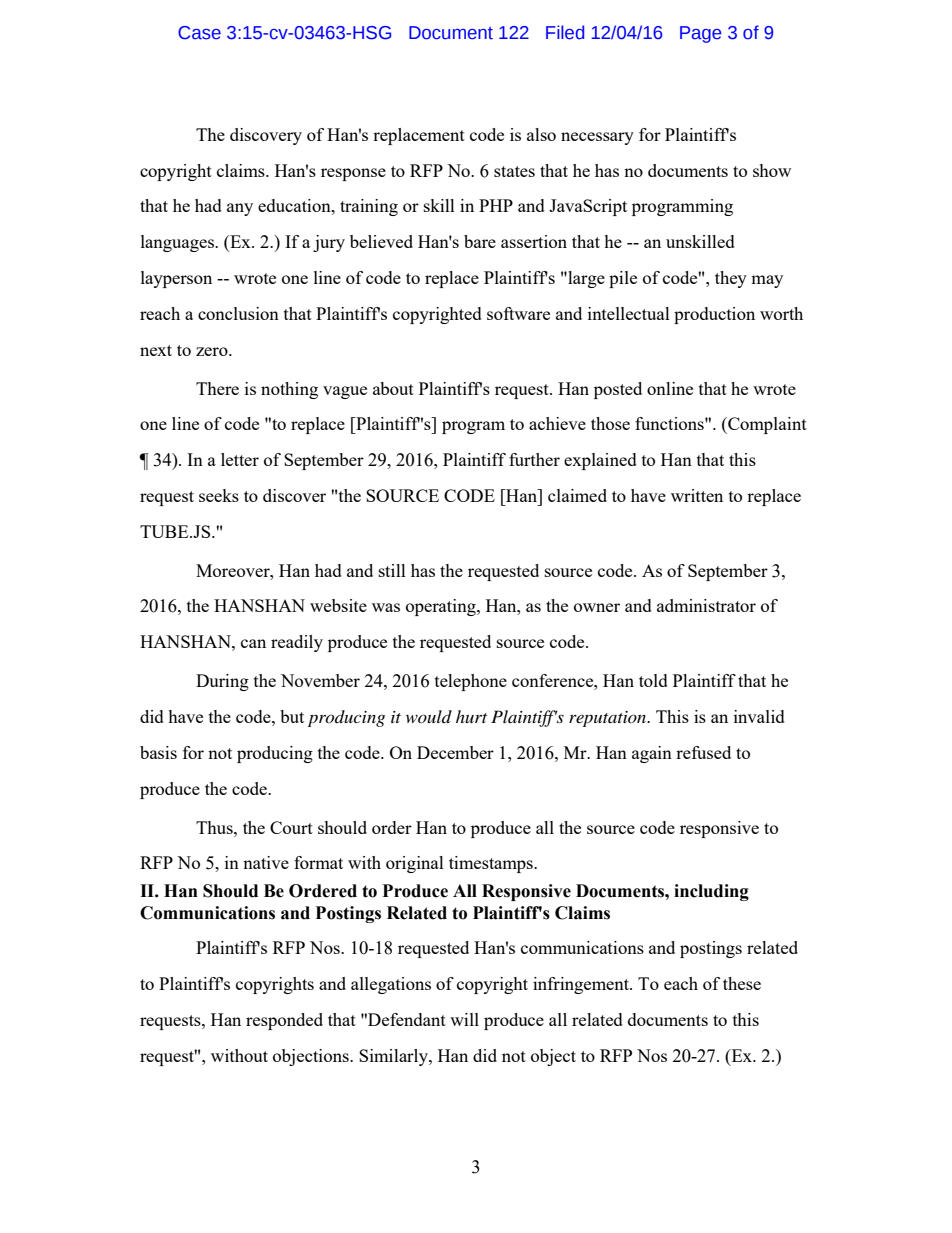  I want to click on There, so click(217, 388).
